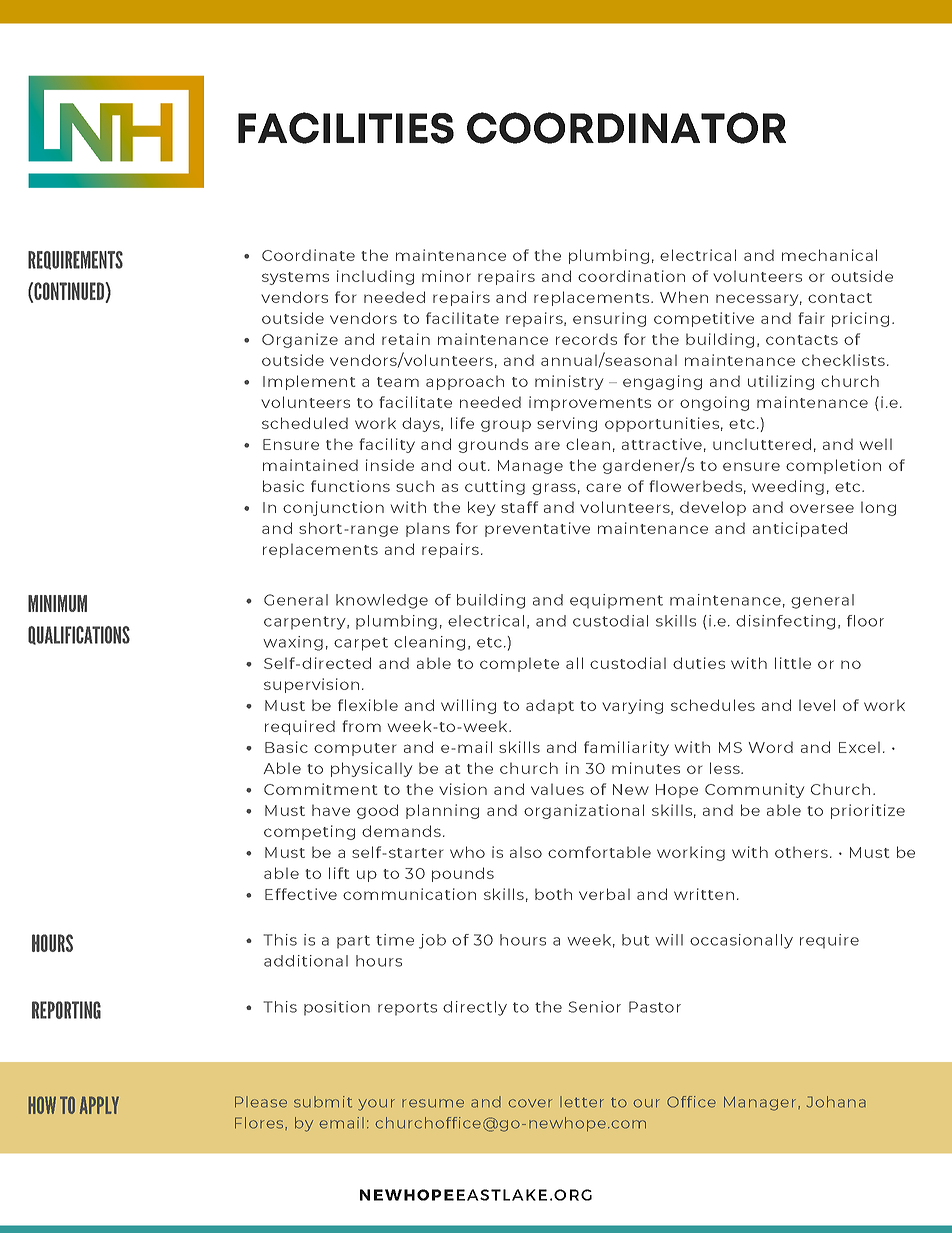 This screenshot has height=1233, width=952. Describe the element at coordinates (550, 706) in the screenshot. I see `adapt` at that location.
